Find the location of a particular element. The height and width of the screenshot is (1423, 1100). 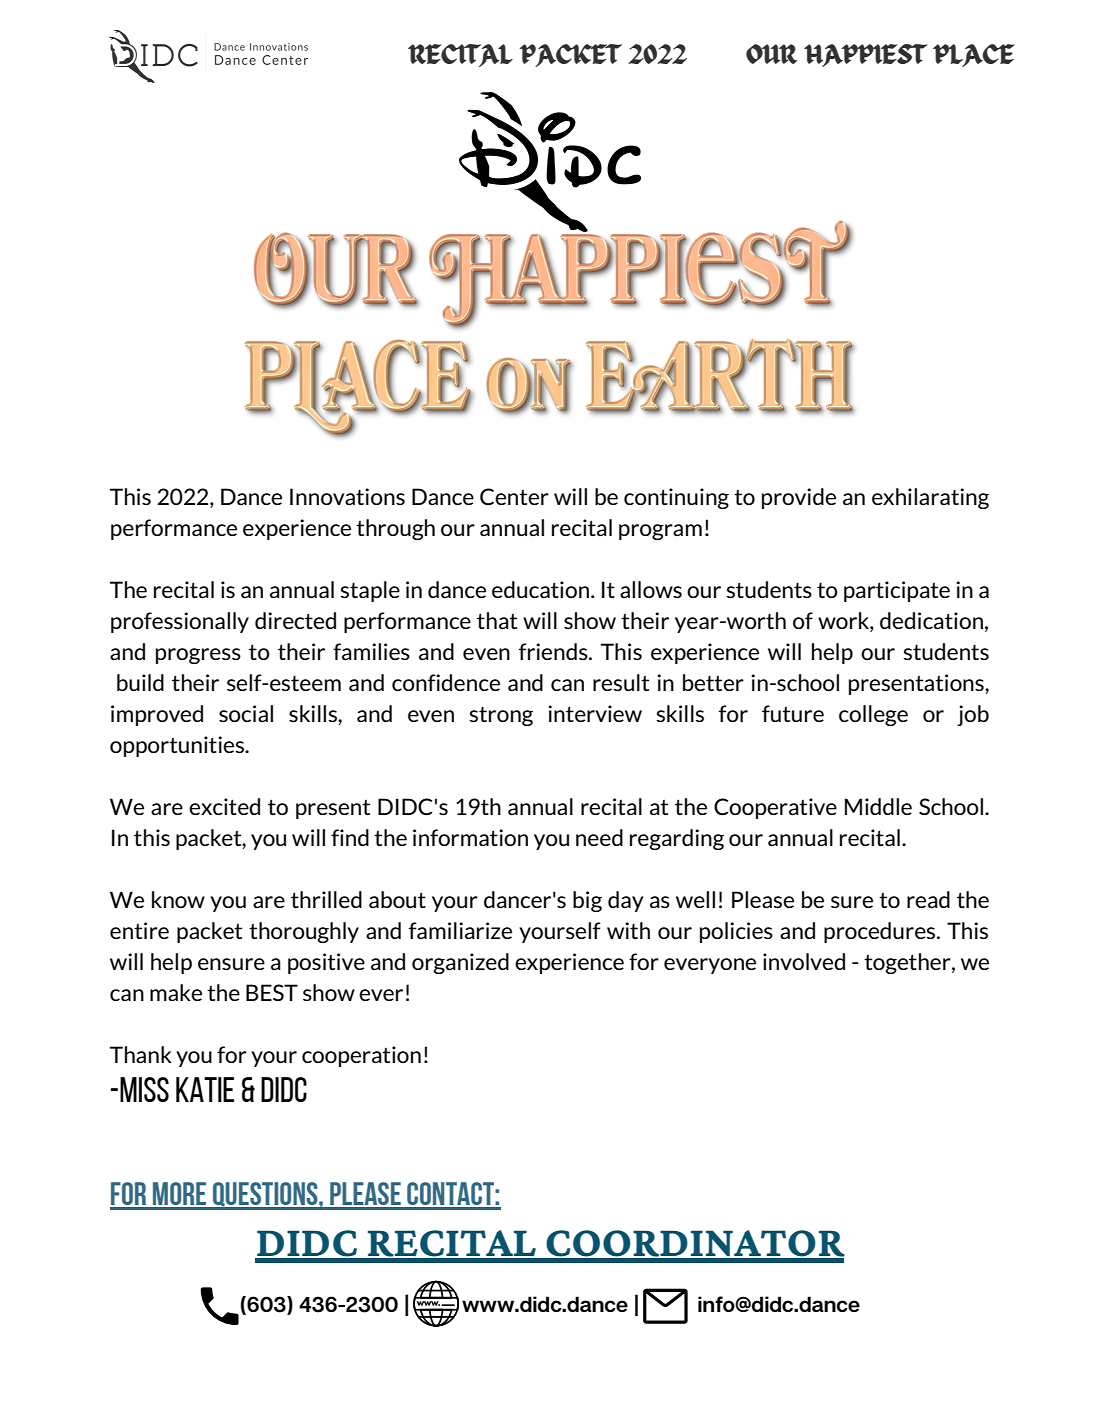

education is located at coordinates (540, 589).
